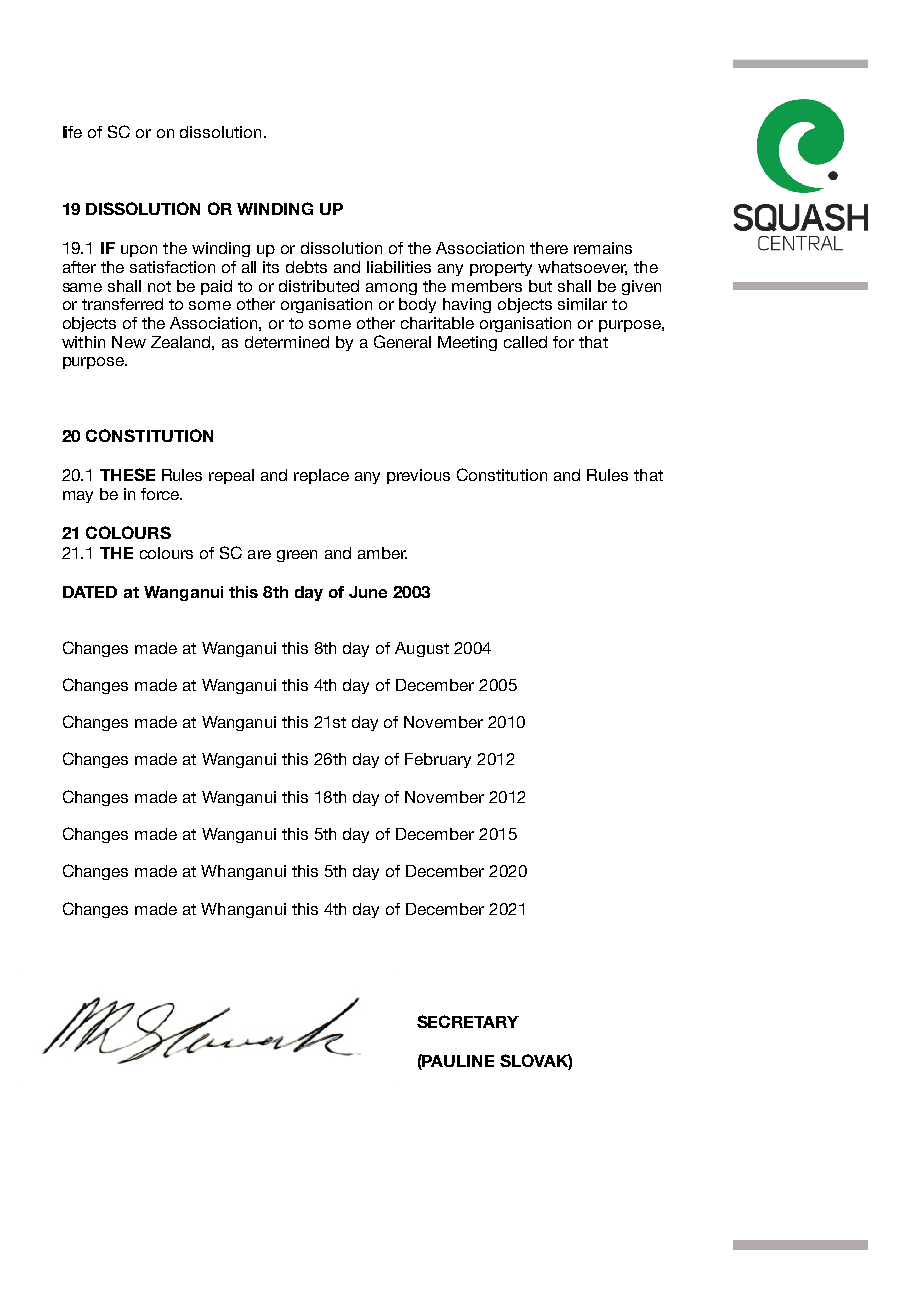 This screenshot has height=1308, width=924. I want to click on called, so click(525, 342).
